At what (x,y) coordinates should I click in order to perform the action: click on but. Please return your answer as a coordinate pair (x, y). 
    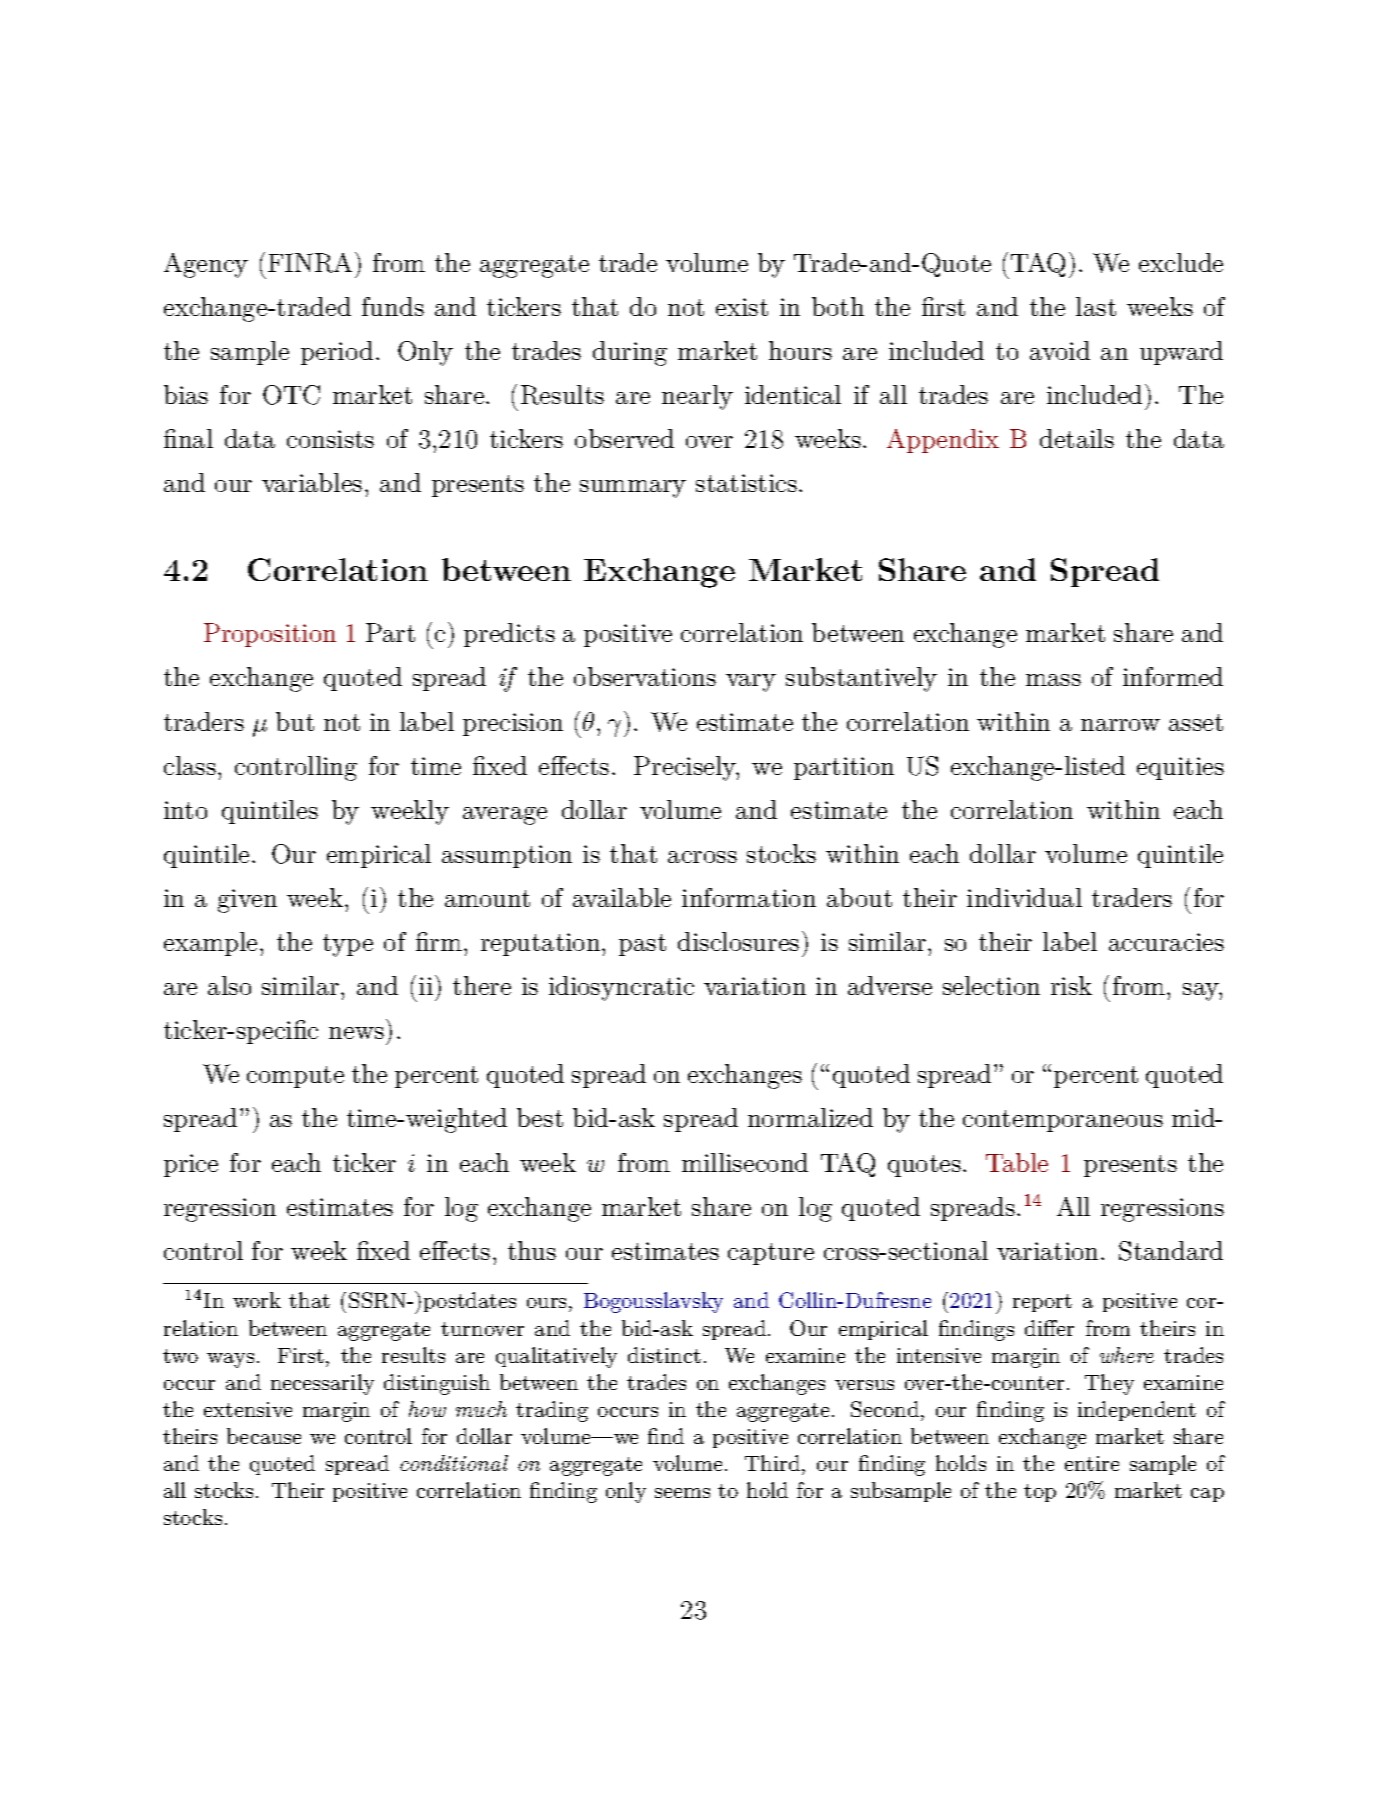
    Looking at the image, I should click on (295, 721).
